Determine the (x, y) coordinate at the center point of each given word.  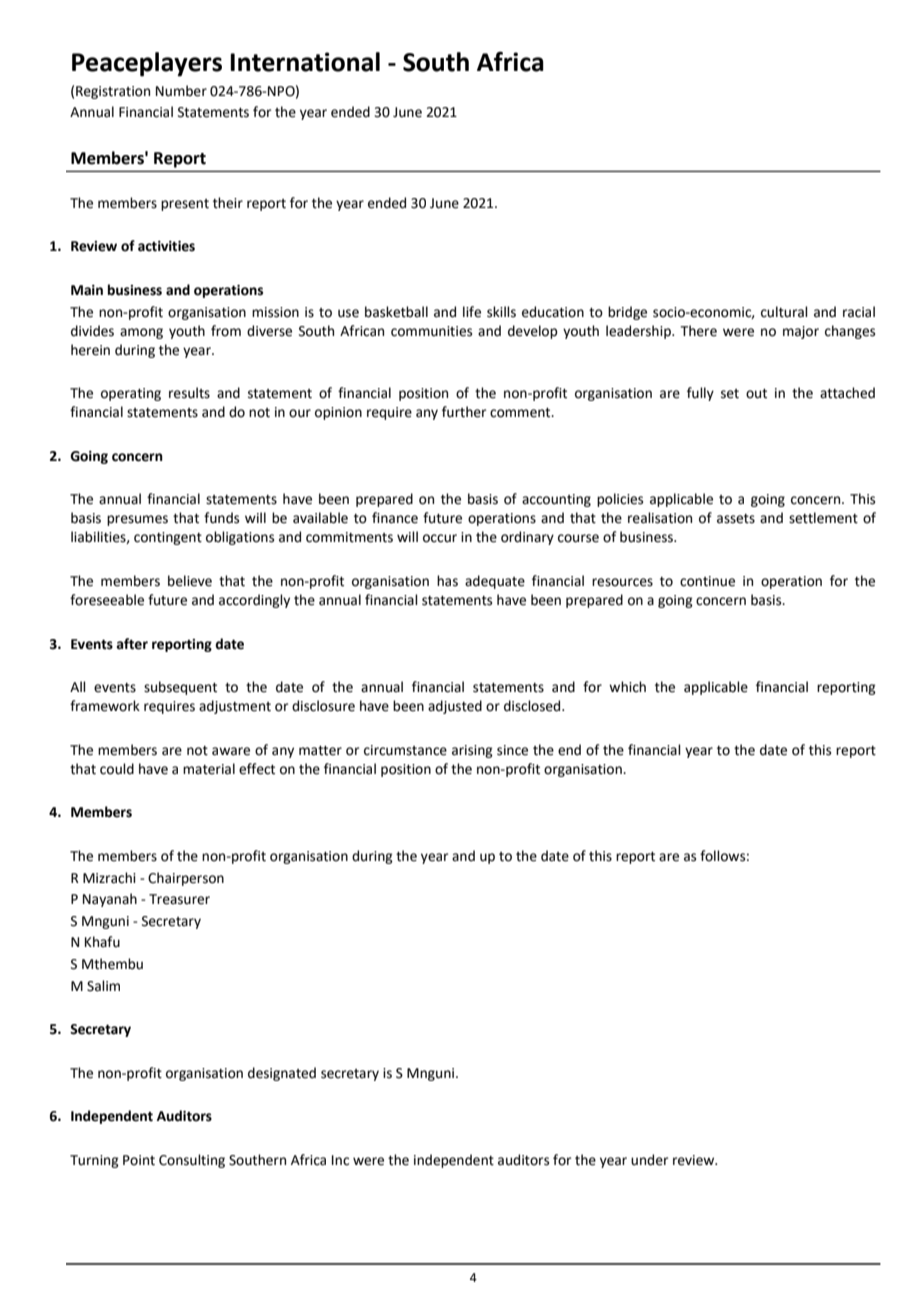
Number (181, 91)
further (464, 412)
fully (700, 394)
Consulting (192, 1161)
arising (472, 751)
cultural (784, 312)
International (305, 62)
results (189, 393)
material (209, 769)
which (627, 687)
